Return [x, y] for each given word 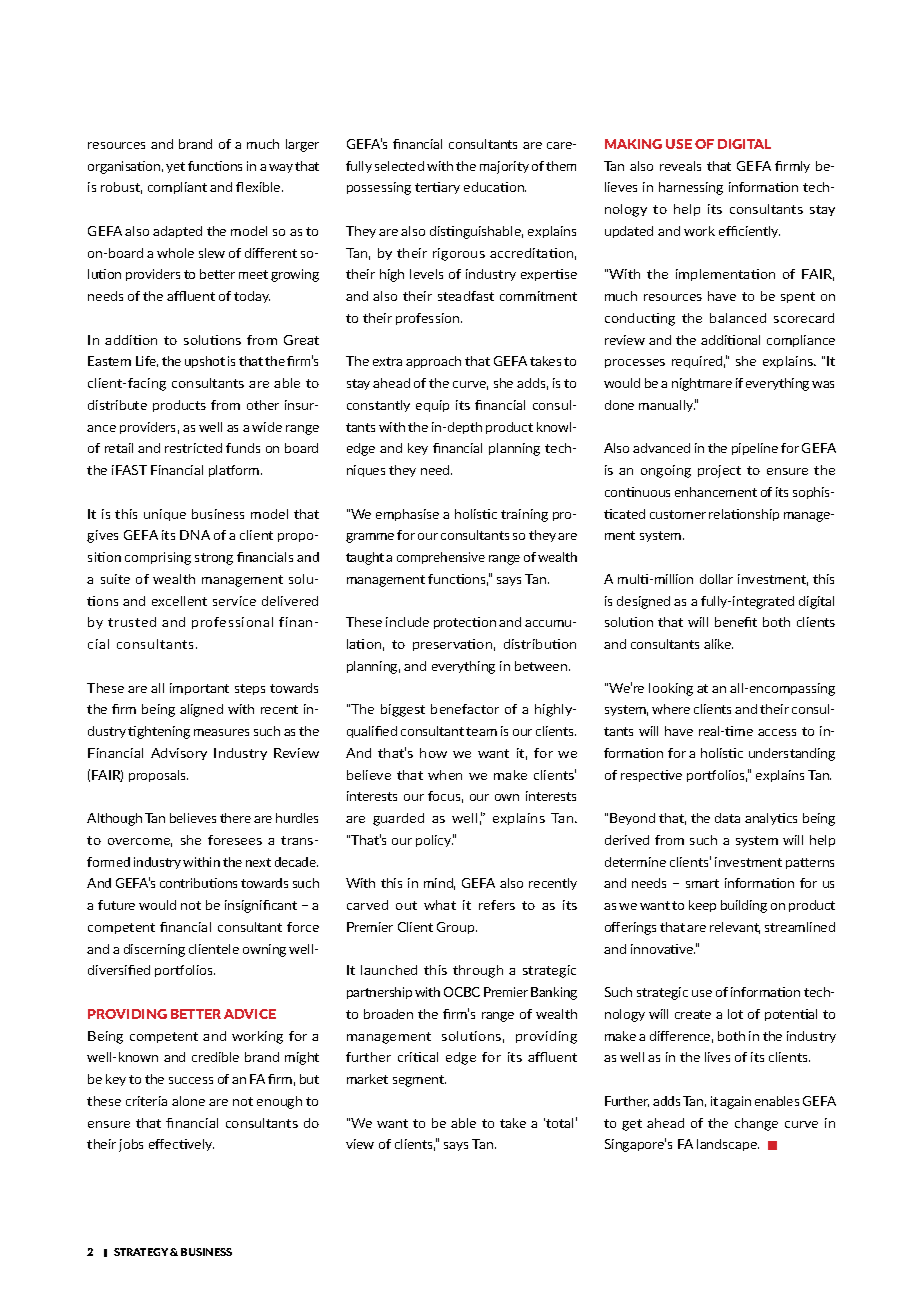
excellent [179, 601]
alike [718, 644]
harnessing [691, 188]
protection [465, 623]
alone [188, 1101]
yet [175, 167]
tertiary [437, 188]
